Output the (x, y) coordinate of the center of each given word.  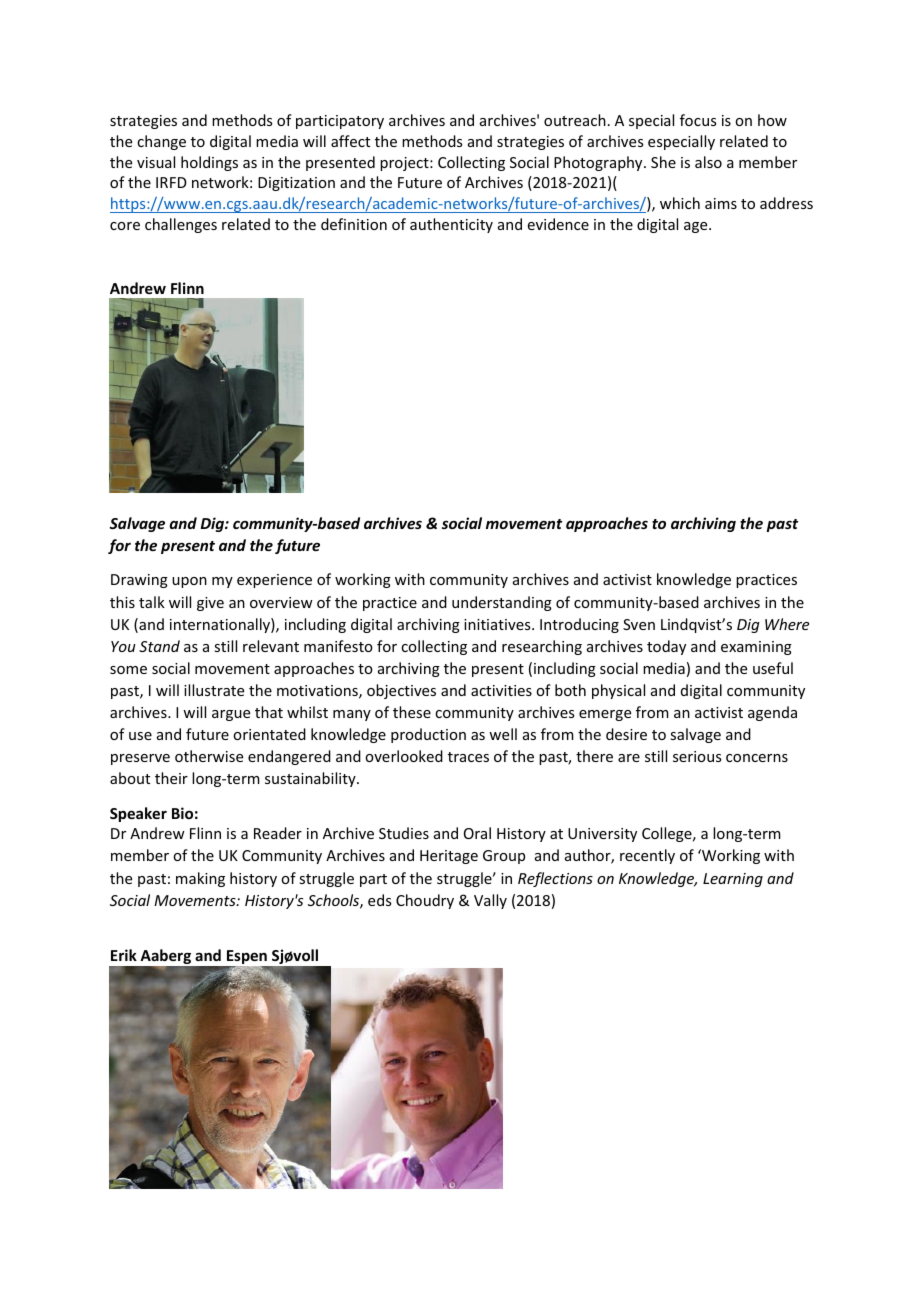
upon (189, 582)
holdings (209, 163)
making (200, 879)
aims (721, 203)
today (666, 647)
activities (501, 690)
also (708, 162)
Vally (490, 901)
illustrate (214, 690)
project (405, 164)
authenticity (451, 225)
